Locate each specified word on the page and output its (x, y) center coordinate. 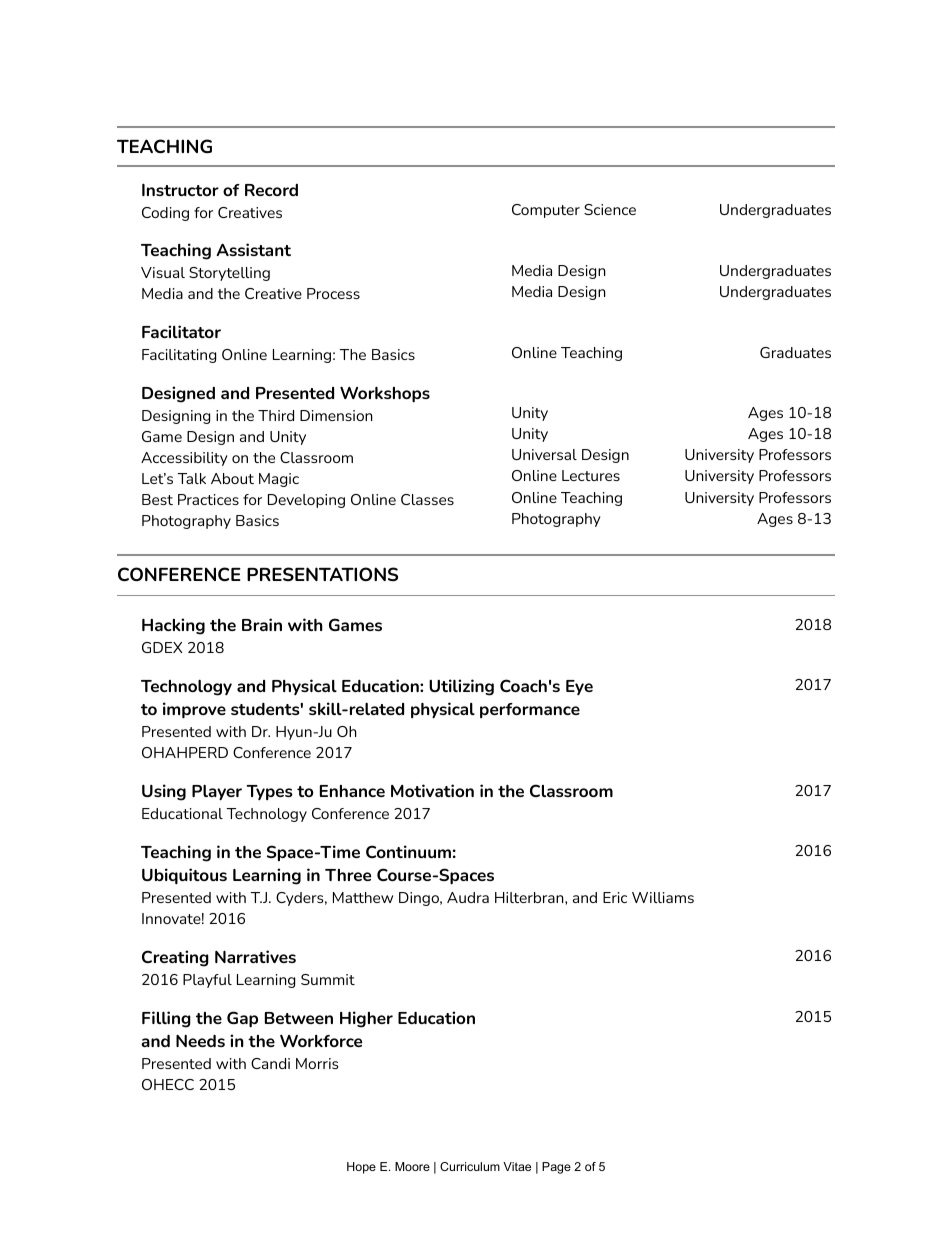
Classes (427, 499)
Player (217, 793)
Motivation (432, 790)
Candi (270, 1063)
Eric (615, 897)
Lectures (591, 475)
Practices (208, 499)
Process (333, 293)
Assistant (253, 249)
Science (610, 209)
